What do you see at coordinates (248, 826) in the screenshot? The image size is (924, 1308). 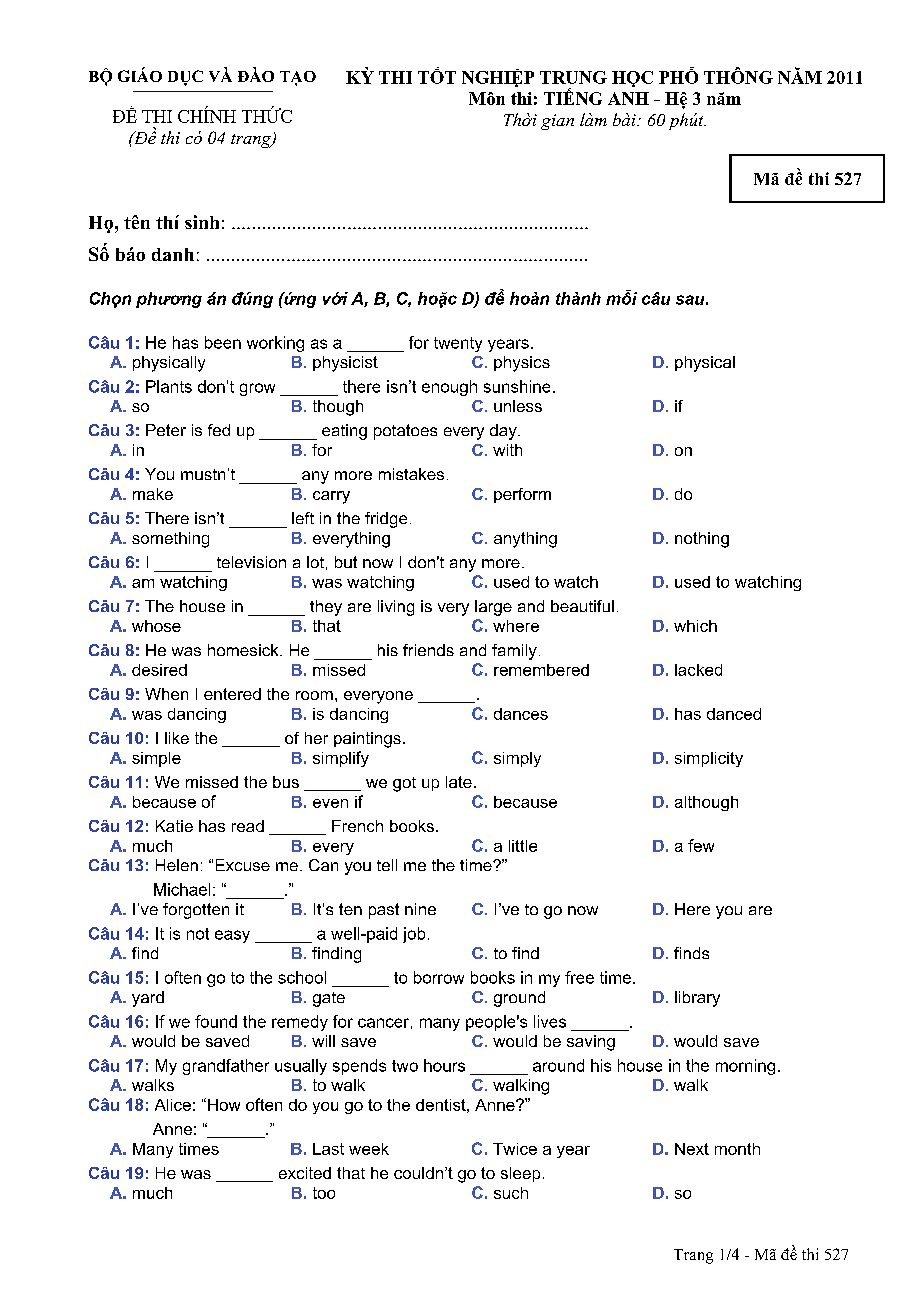 I see `read` at bounding box center [248, 826].
